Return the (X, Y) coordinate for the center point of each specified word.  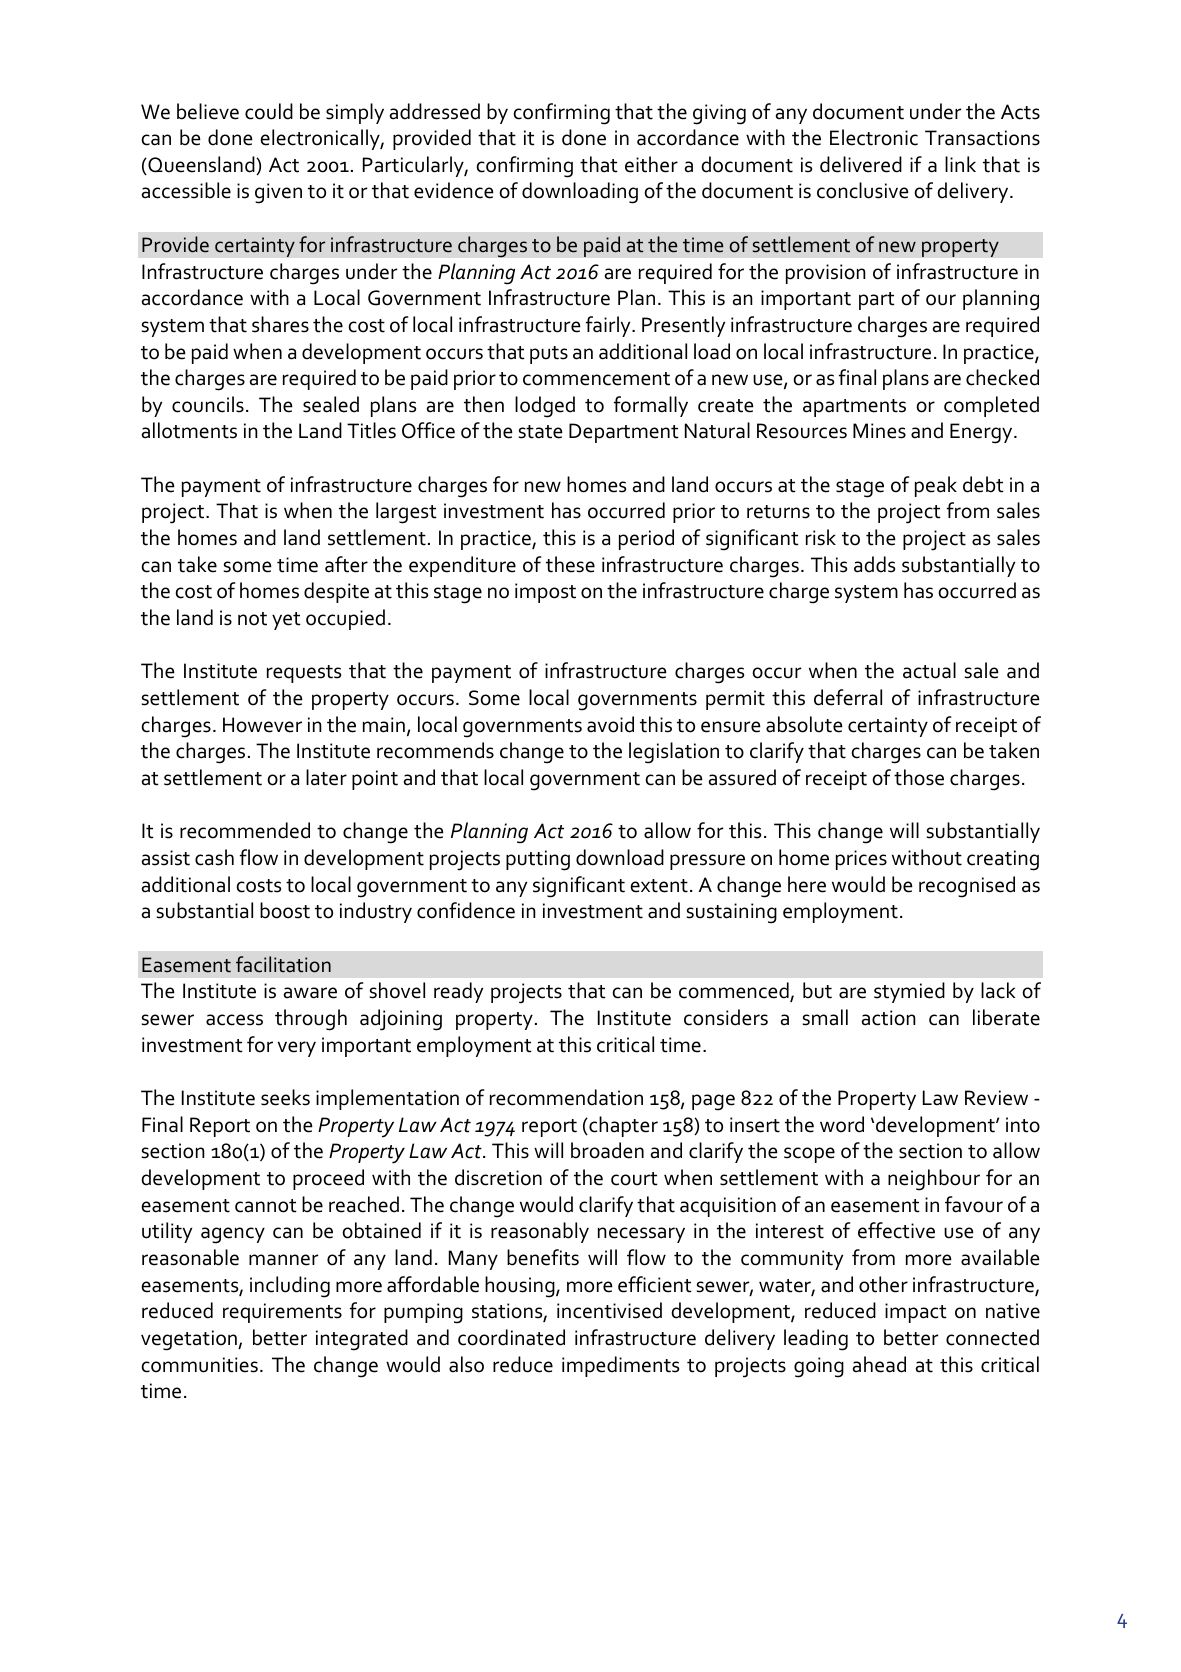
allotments (189, 430)
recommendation (566, 1097)
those (919, 777)
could (269, 111)
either (651, 164)
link (960, 164)
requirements (282, 1313)
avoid (610, 724)
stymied (909, 992)
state (541, 432)
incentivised (609, 1310)
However (262, 725)
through (311, 1020)
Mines (879, 431)
